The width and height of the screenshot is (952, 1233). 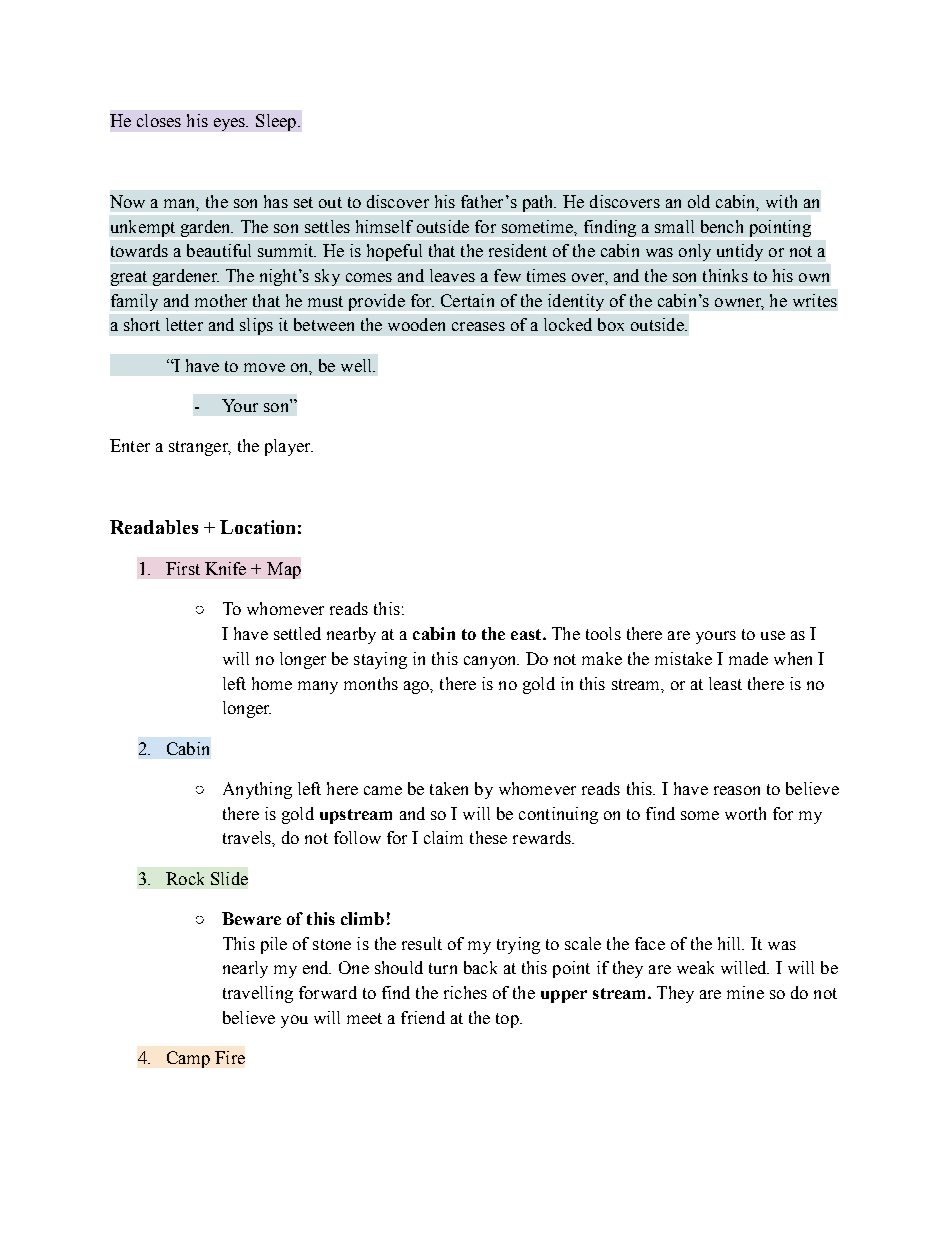 I want to click on Anything, so click(x=257, y=790).
